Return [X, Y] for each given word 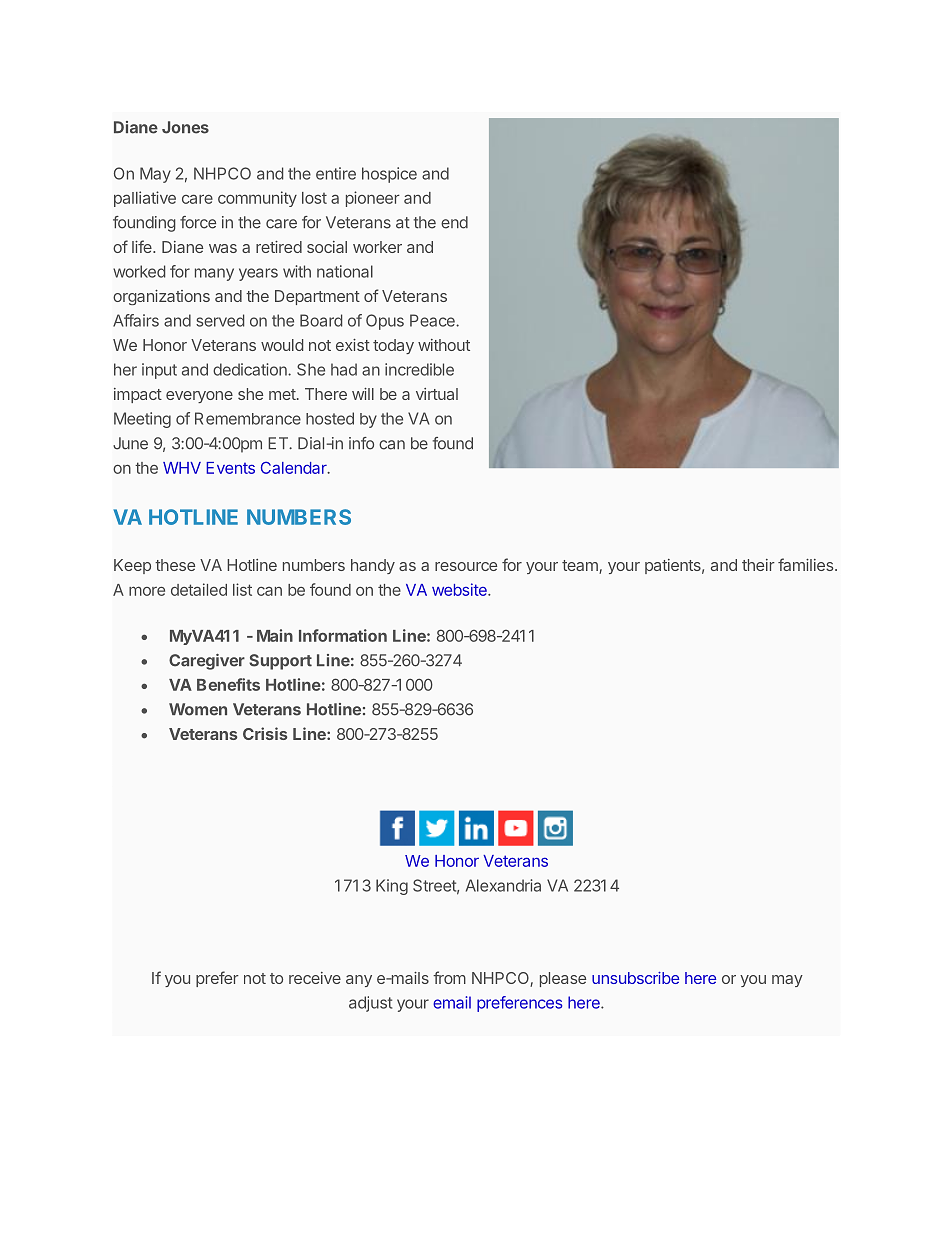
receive [315, 978]
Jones [185, 127]
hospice [389, 175]
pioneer [373, 199]
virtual [437, 394]
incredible [419, 369]
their [758, 565]
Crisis [265, 733]
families [807, 564]
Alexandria [503, 885]
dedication [251, 369]
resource [466, 566]
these [175, 565]
